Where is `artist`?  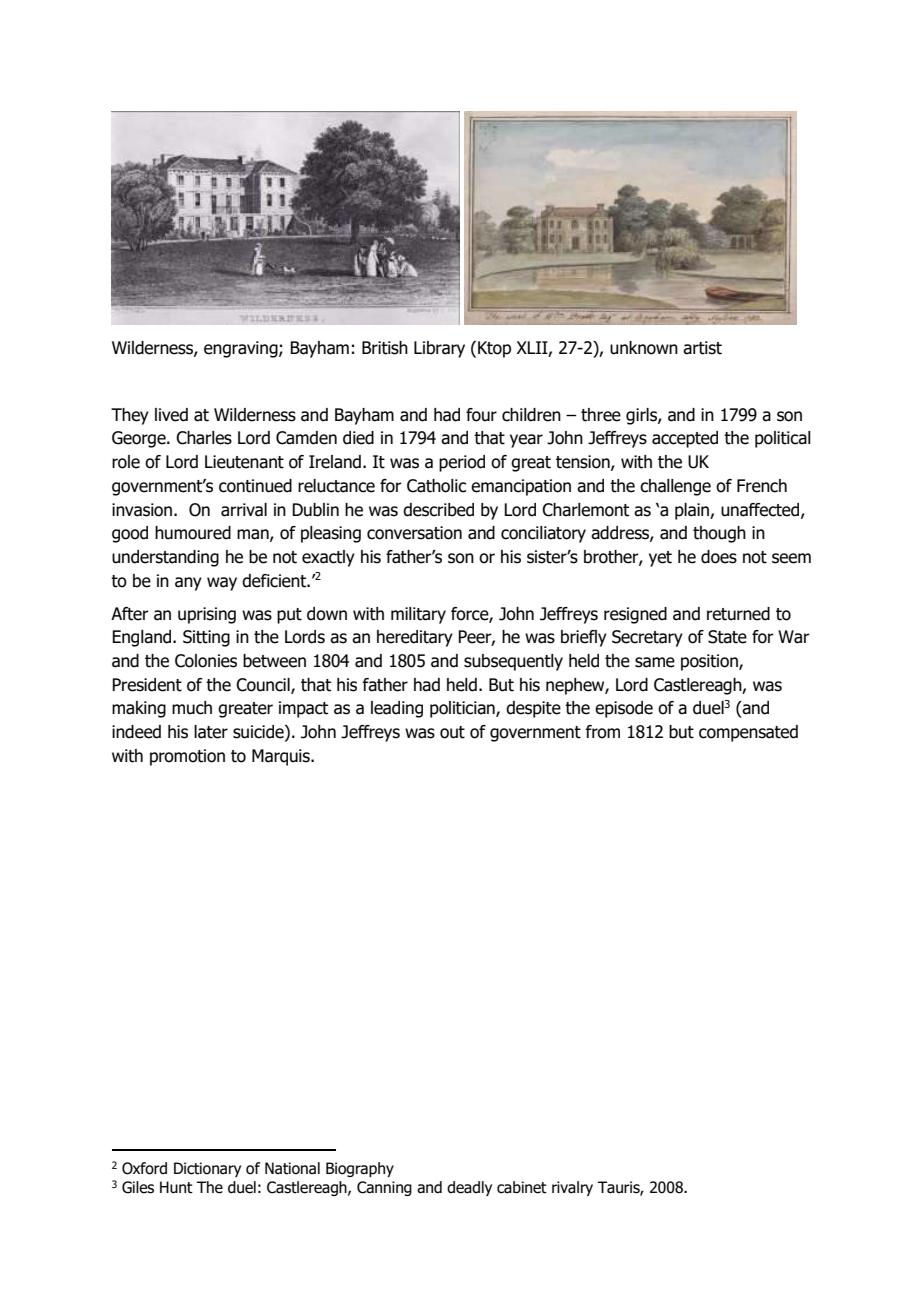 artist is located at coordinates (702, 348).
